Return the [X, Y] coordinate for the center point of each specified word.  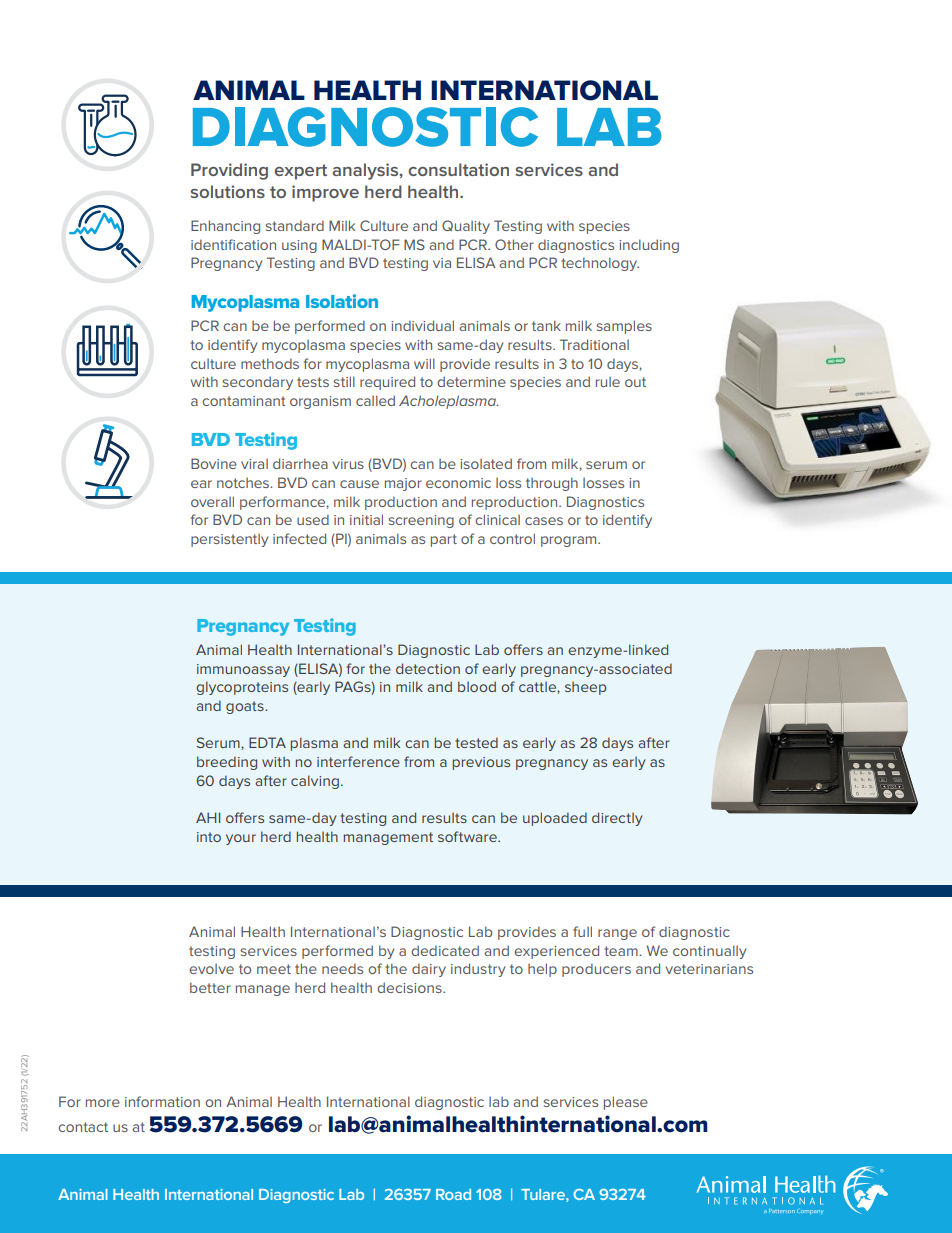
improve [325, 193]
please [626, 1103]
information [162, 1101]
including [649, 246]
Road [453, 1194]
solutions [227, 191]
